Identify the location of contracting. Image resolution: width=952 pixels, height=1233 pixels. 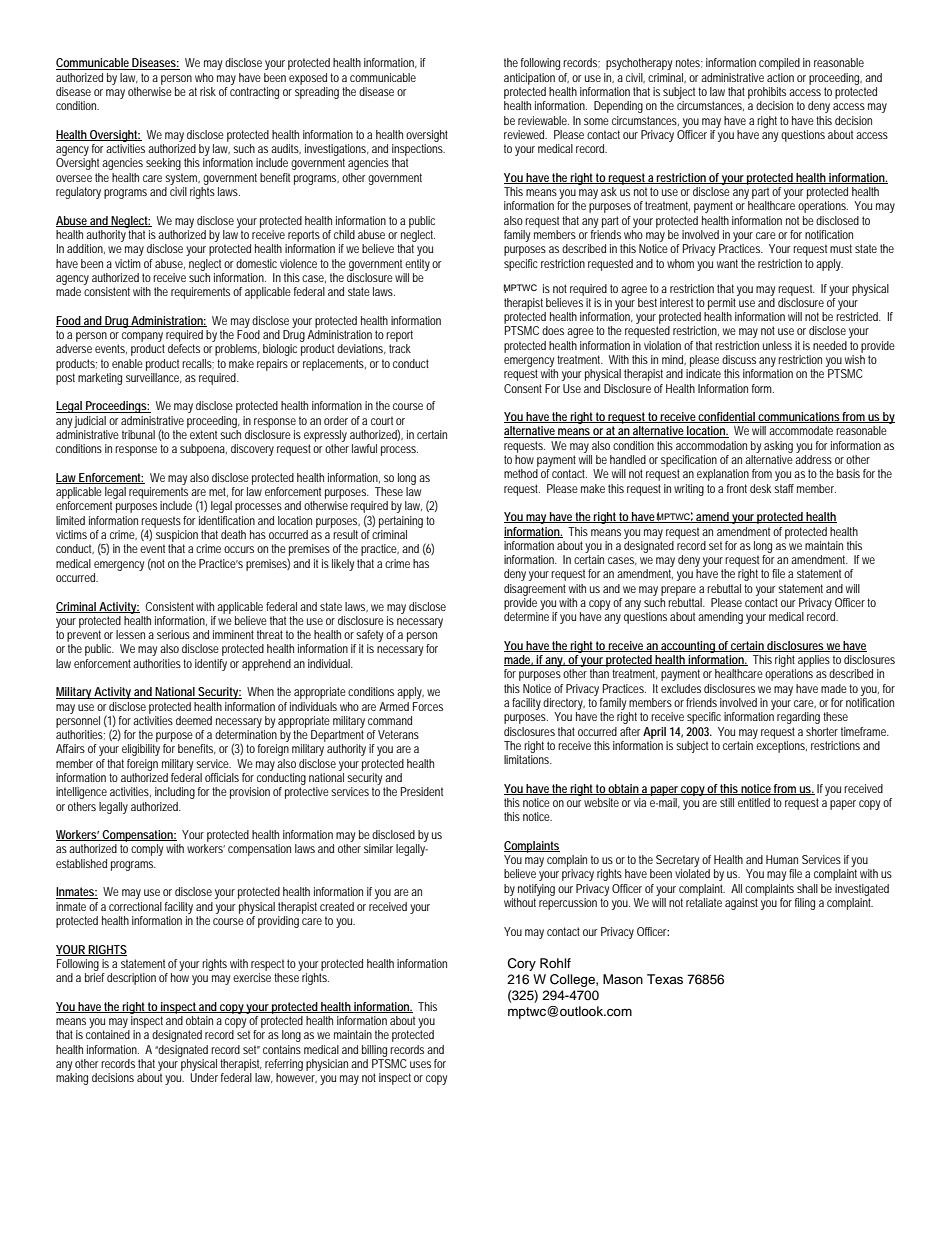
(254, 93).
